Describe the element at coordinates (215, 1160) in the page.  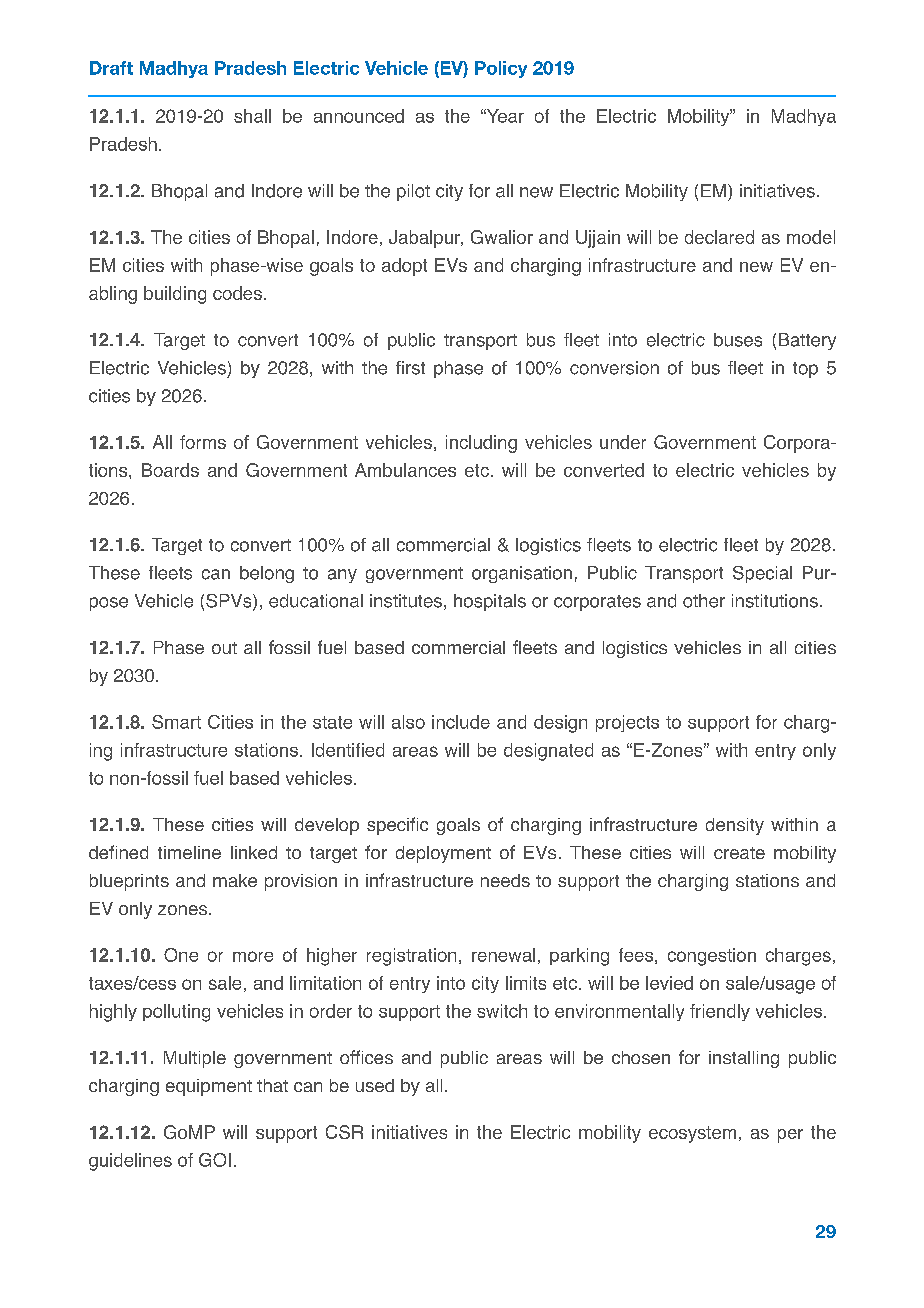
I see `GOI` at that location.
